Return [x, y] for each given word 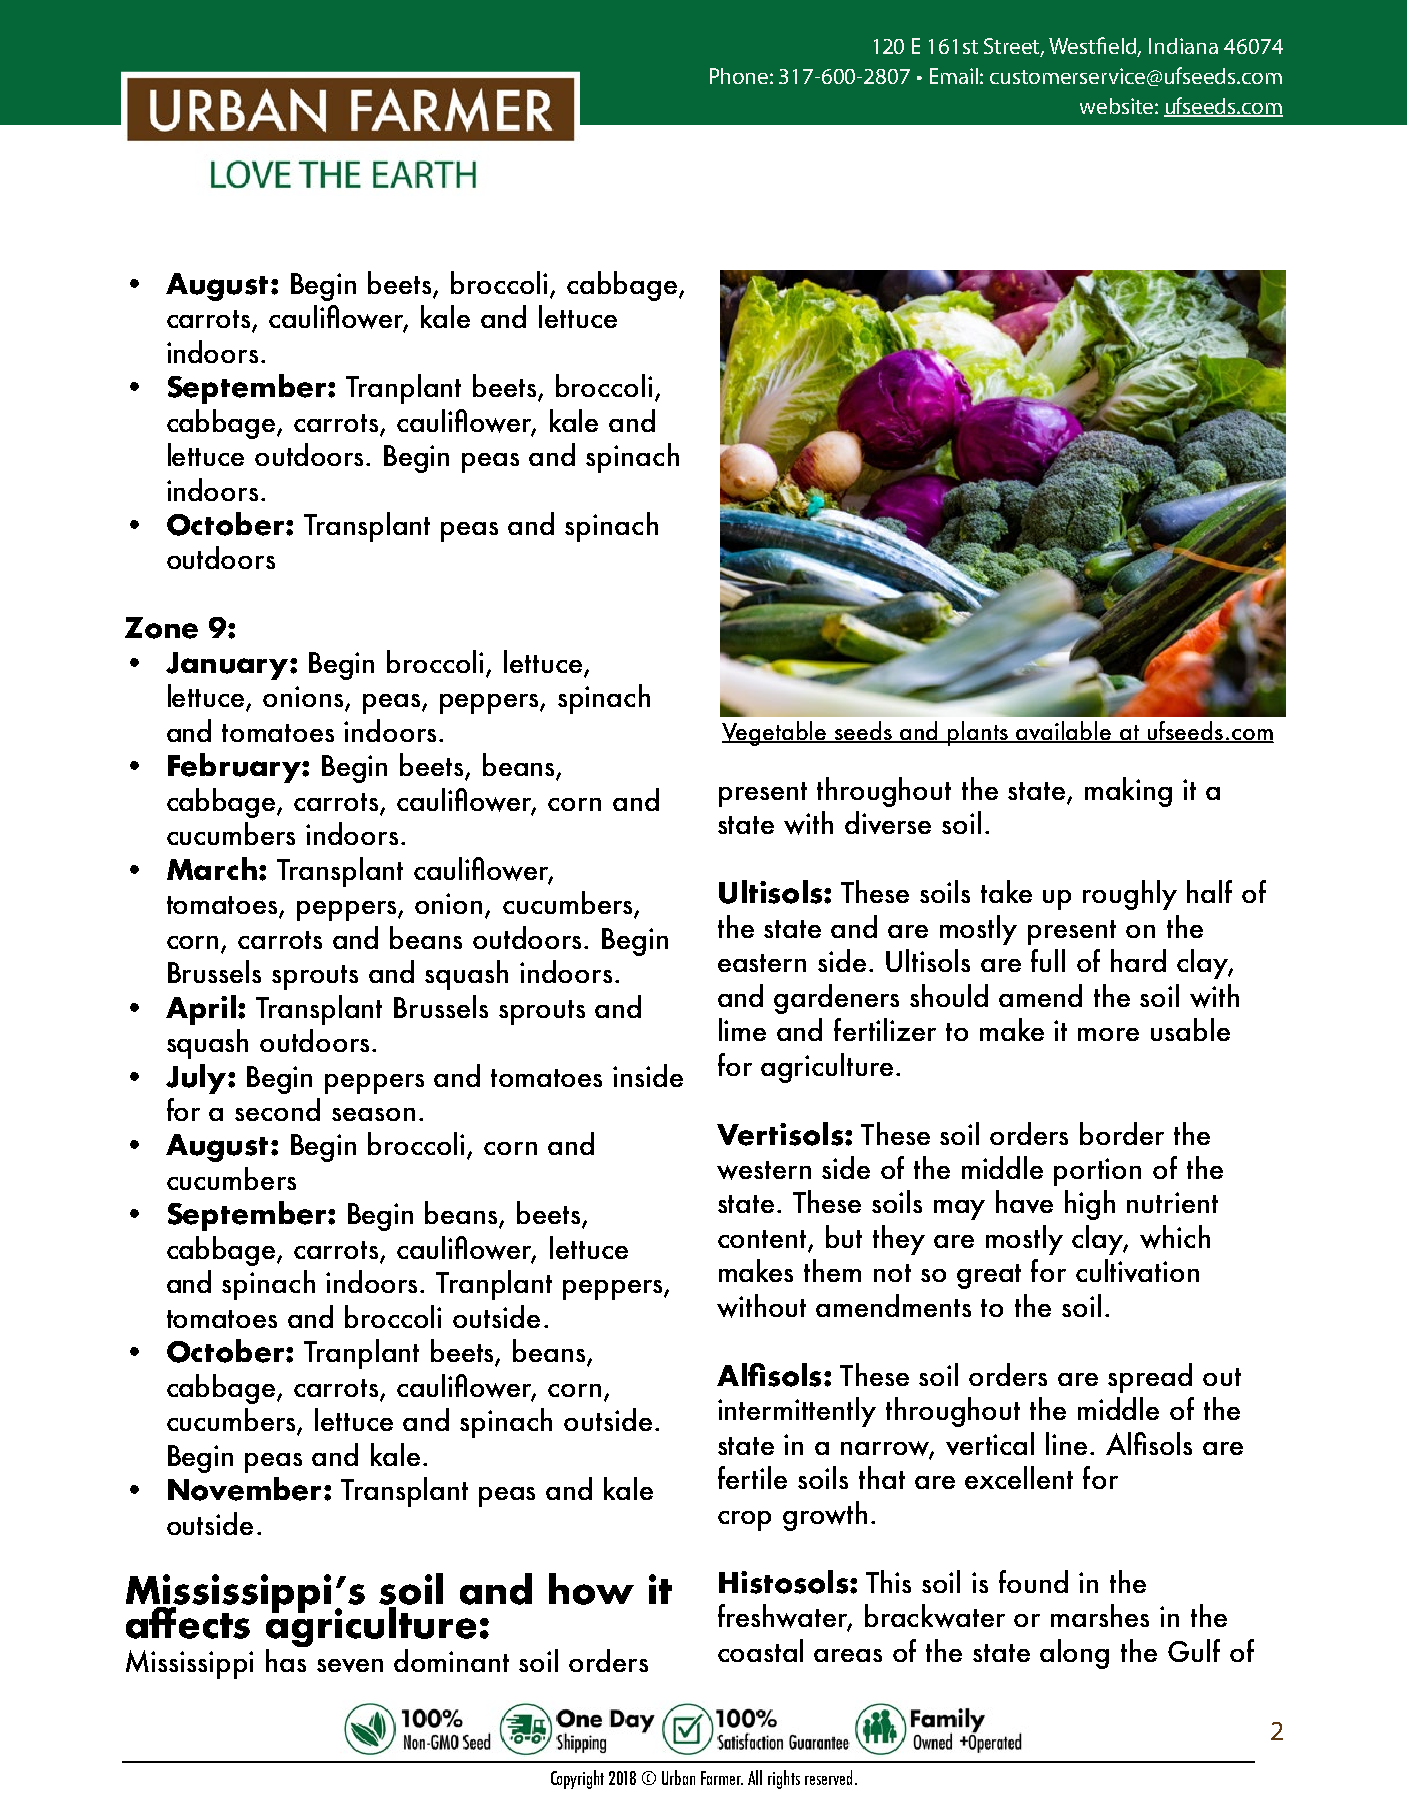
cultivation [1137, 1270]
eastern [762, 963]
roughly [1130, 895]
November [244, 1489]
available [1064, 732]
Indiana [1183, 46]
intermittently [797, 1412]
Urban [678, 1777]
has [286, 1660]
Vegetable [775, 733]
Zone [161, 628]
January [228, 666]
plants [978, 733]
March [212, 868]
